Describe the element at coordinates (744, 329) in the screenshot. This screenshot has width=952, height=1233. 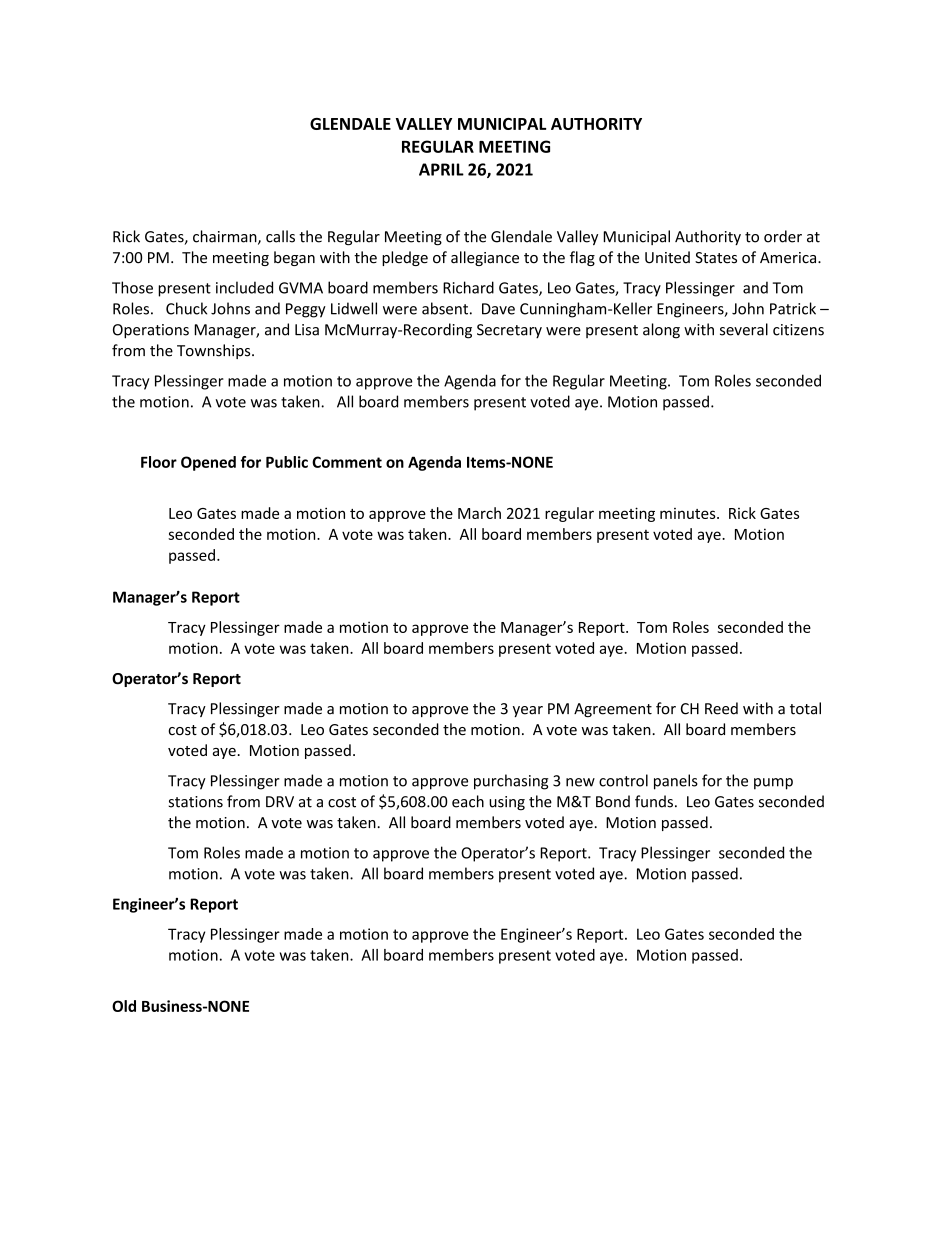
I see `several` at that location.
